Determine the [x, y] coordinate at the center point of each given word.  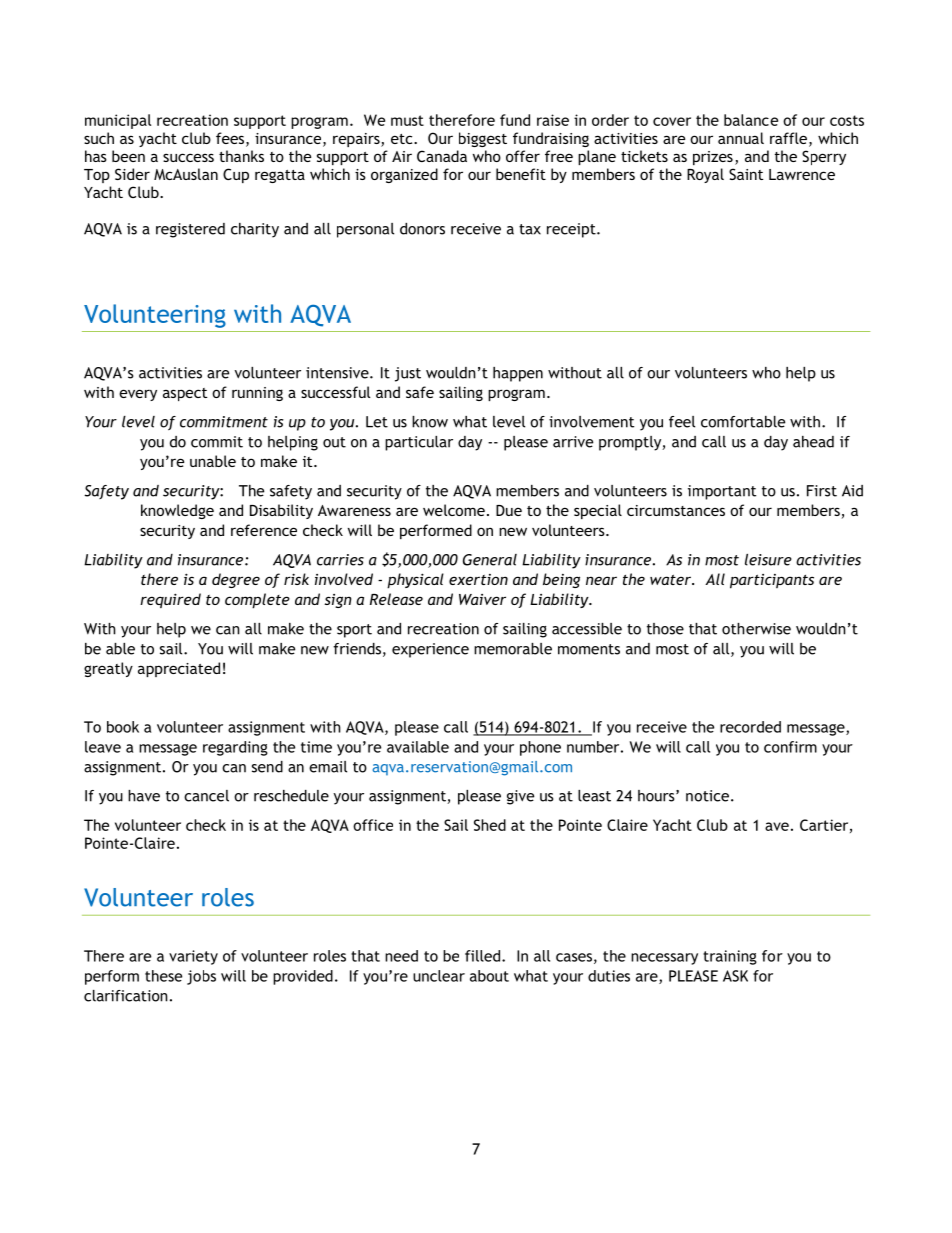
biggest [483, 139]
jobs [201, 977]
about [489, 976]
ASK [735, 976]
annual [741, 138]
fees [230, 138]
